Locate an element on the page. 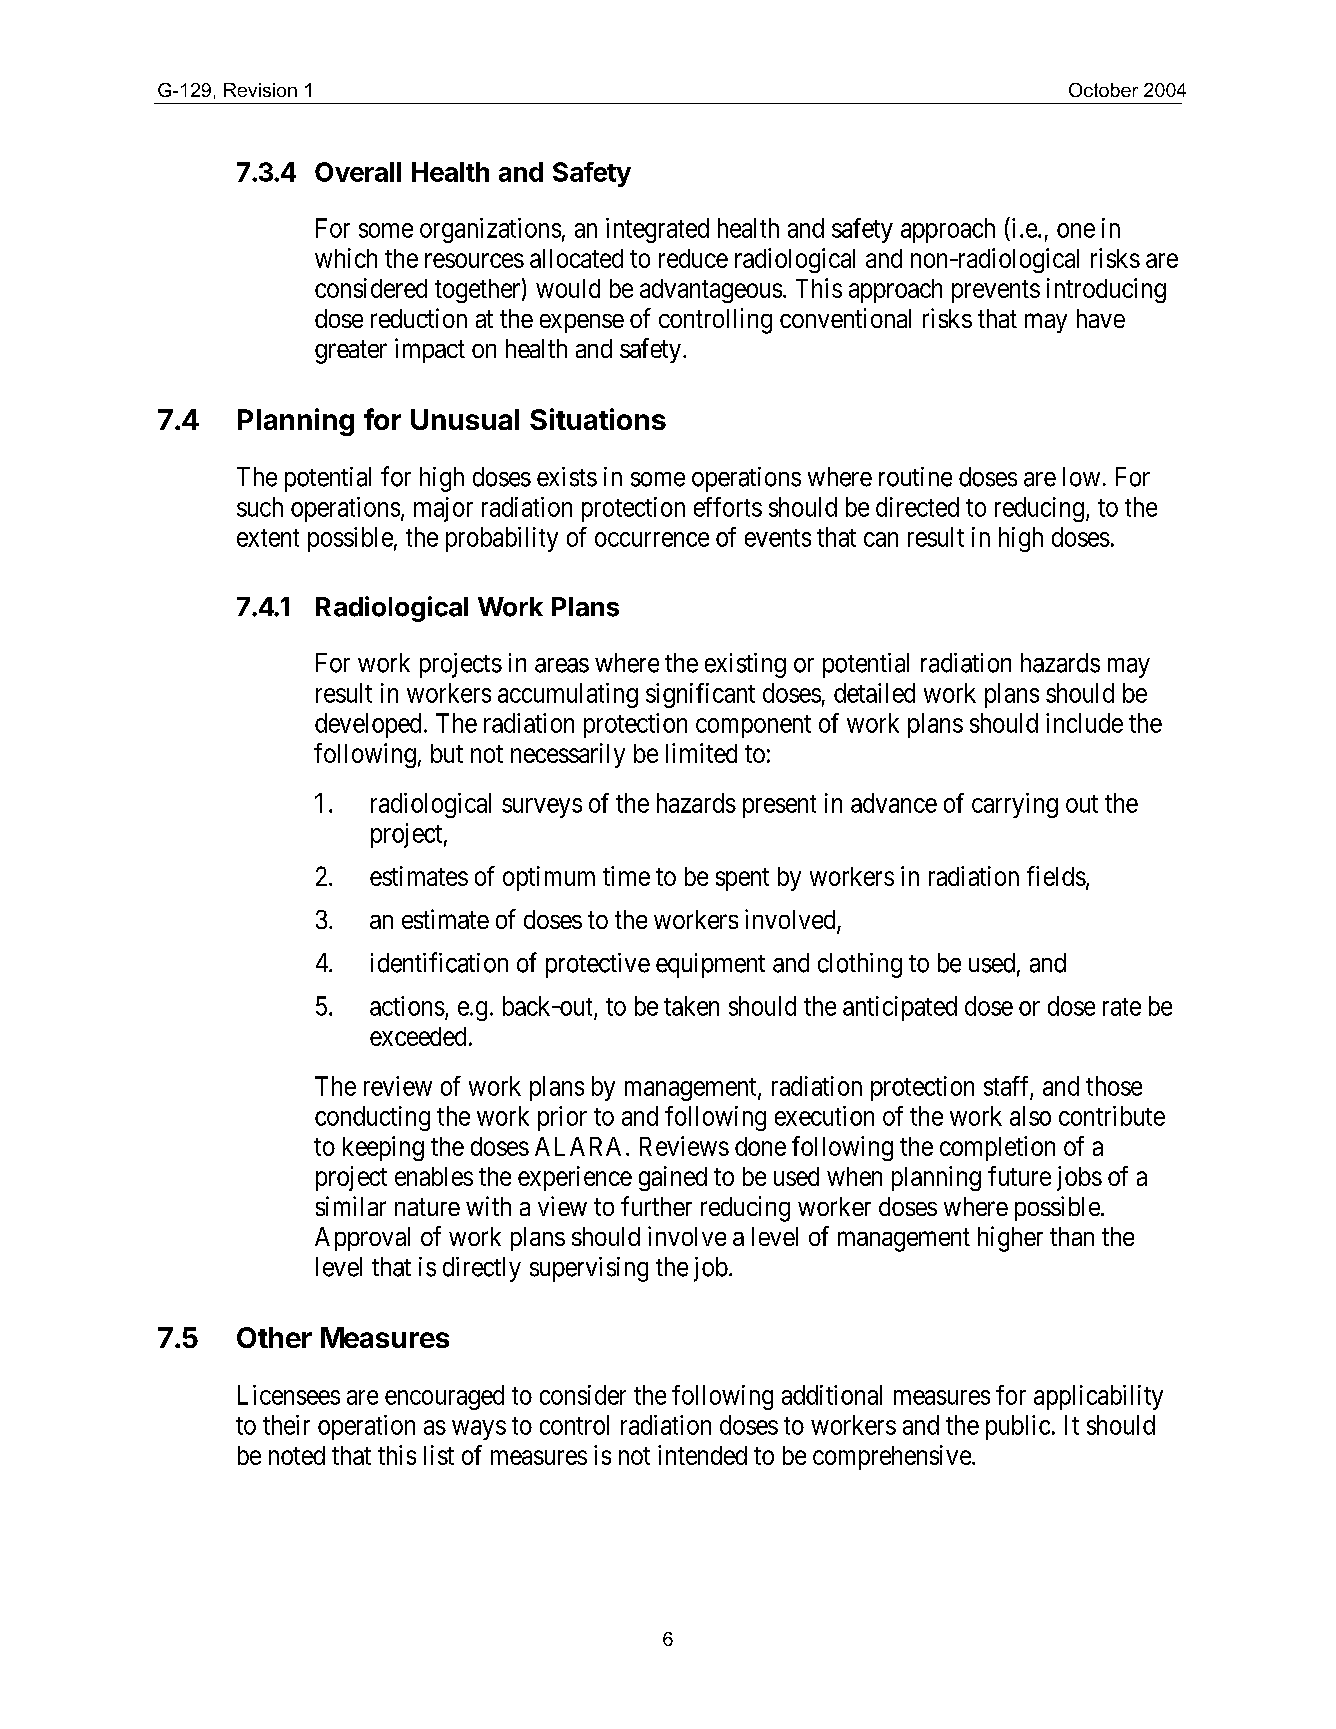 Image resolution: width=1336 pixels, height=1729 pixels. developed is located at coordinates (368, 725).
